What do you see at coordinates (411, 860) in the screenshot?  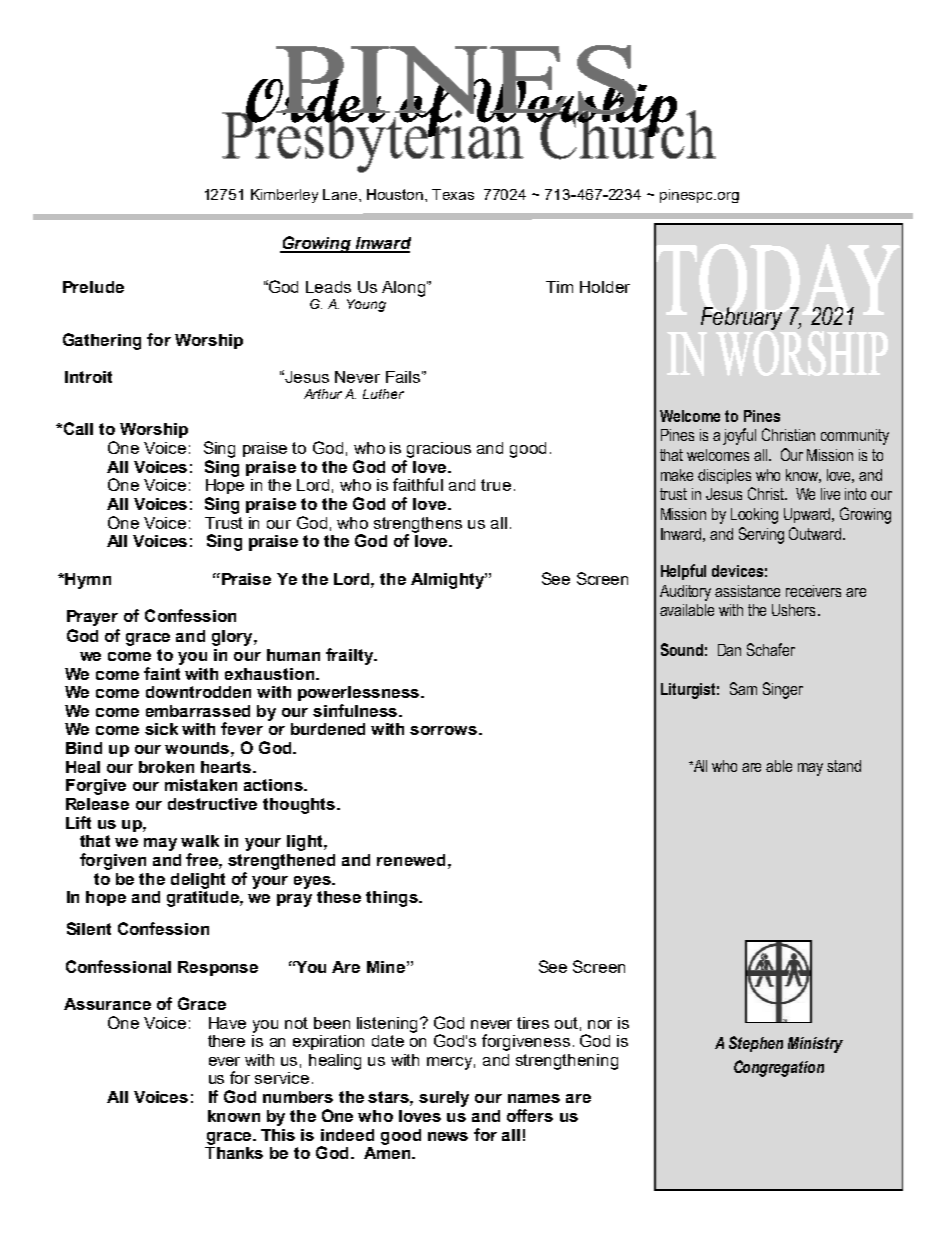 I see `renewed` at bounding box center [411, 860].
